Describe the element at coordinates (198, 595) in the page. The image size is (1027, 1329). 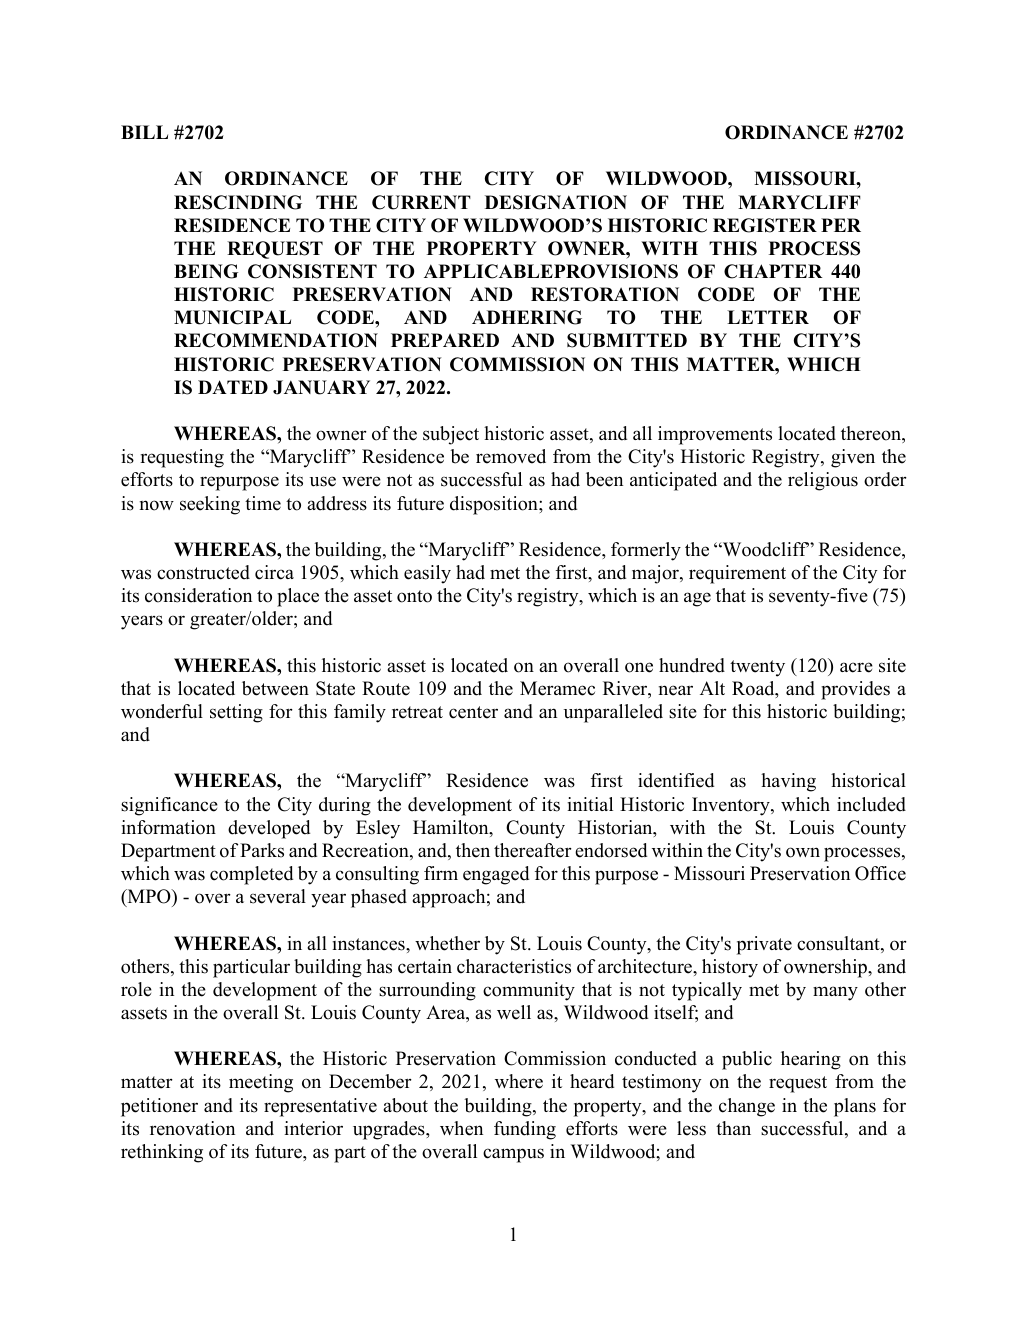
I see `consideration` at that location.
